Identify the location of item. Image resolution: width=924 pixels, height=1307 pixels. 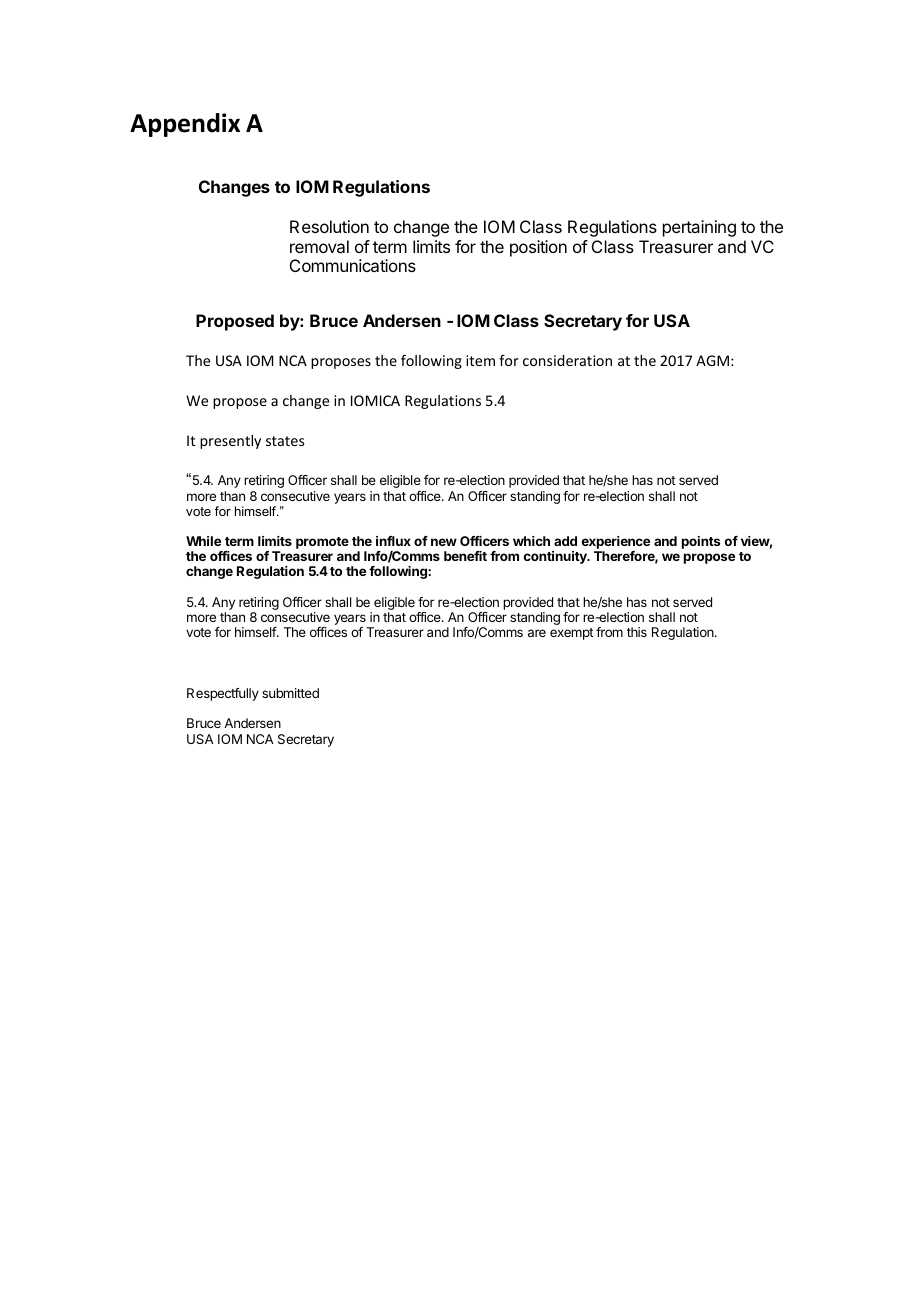
(480, 360).
